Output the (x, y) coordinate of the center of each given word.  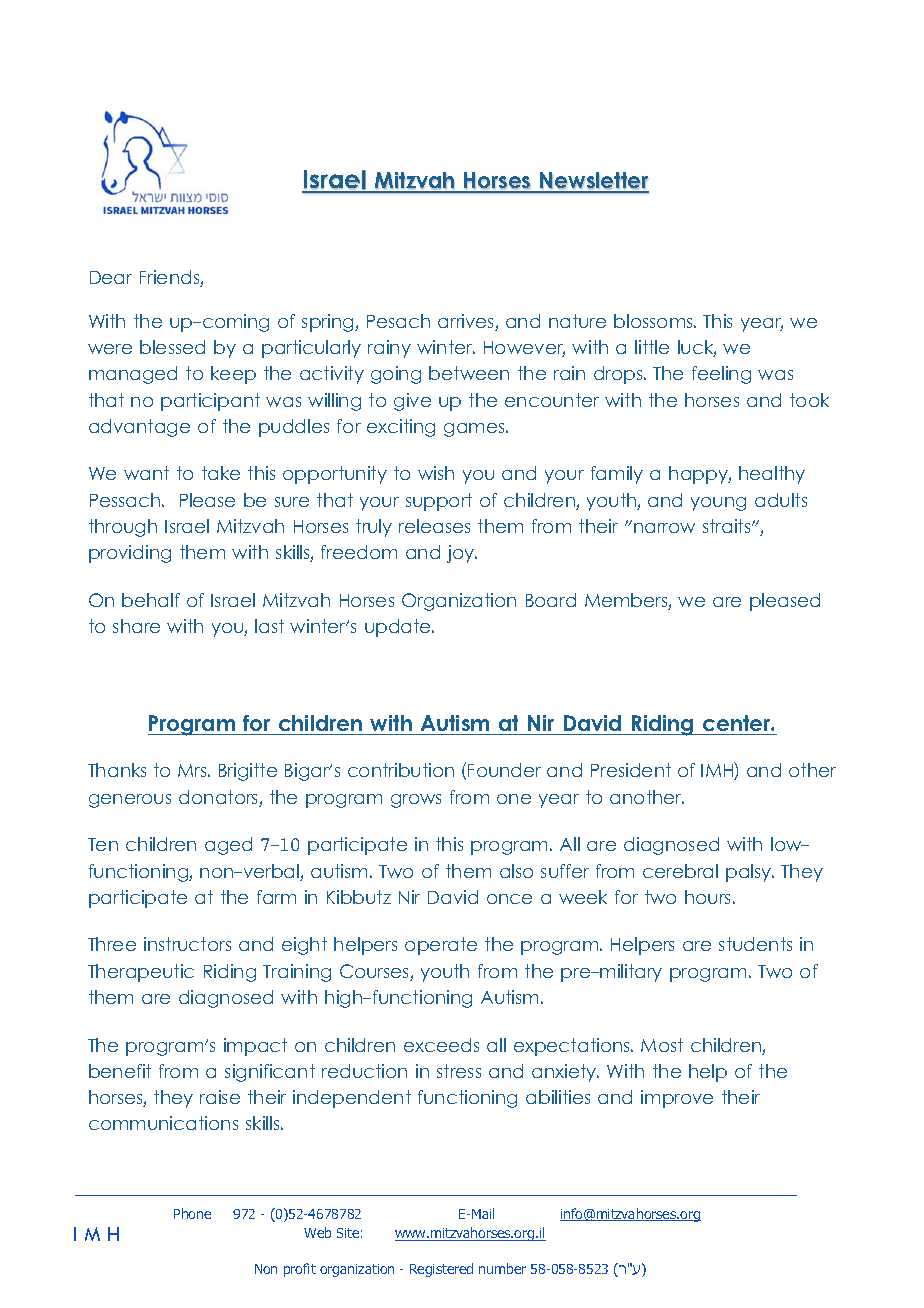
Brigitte (248, 772)
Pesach (398, 321)
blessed (172, 347)
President (631, 770)
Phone (192, 1213)
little (652, 347)
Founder (504, 770)
